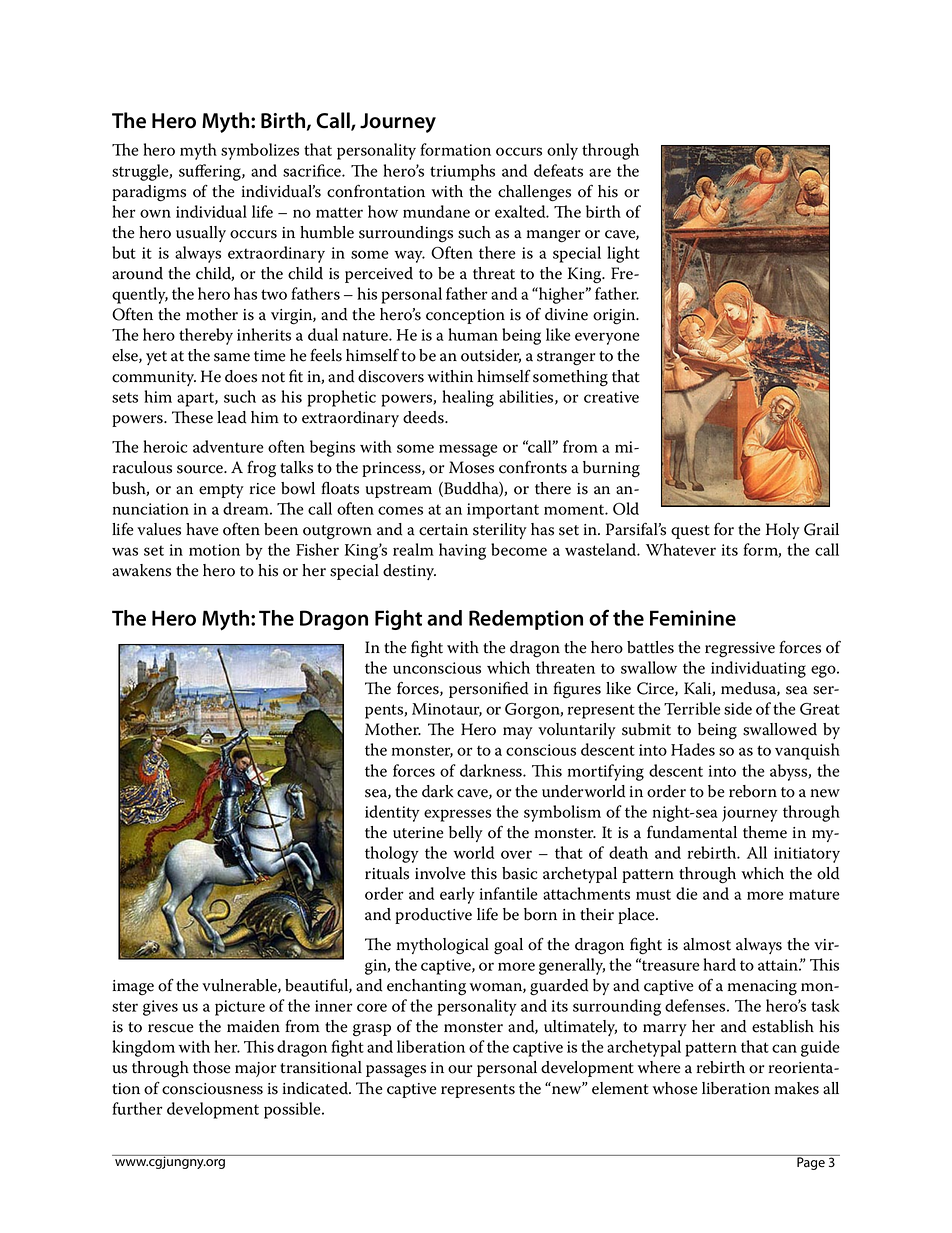 The height and width of the screenshot is (1233, 952). Describe the element at coordinates (693, 749) in the screenshot. I see `Hades` at that location.
